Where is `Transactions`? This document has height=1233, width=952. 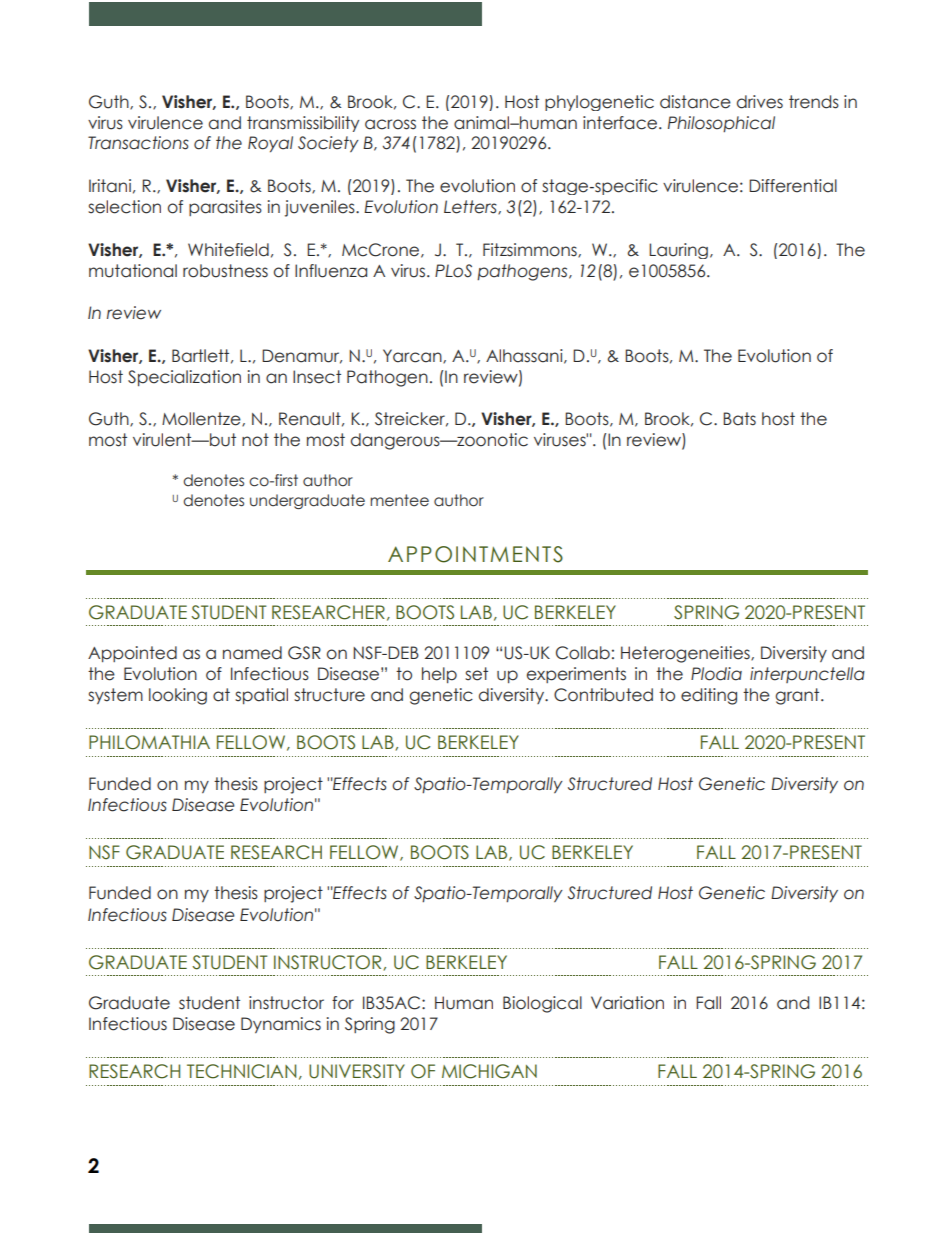 Transactions is located at coordinates (138, 143).
